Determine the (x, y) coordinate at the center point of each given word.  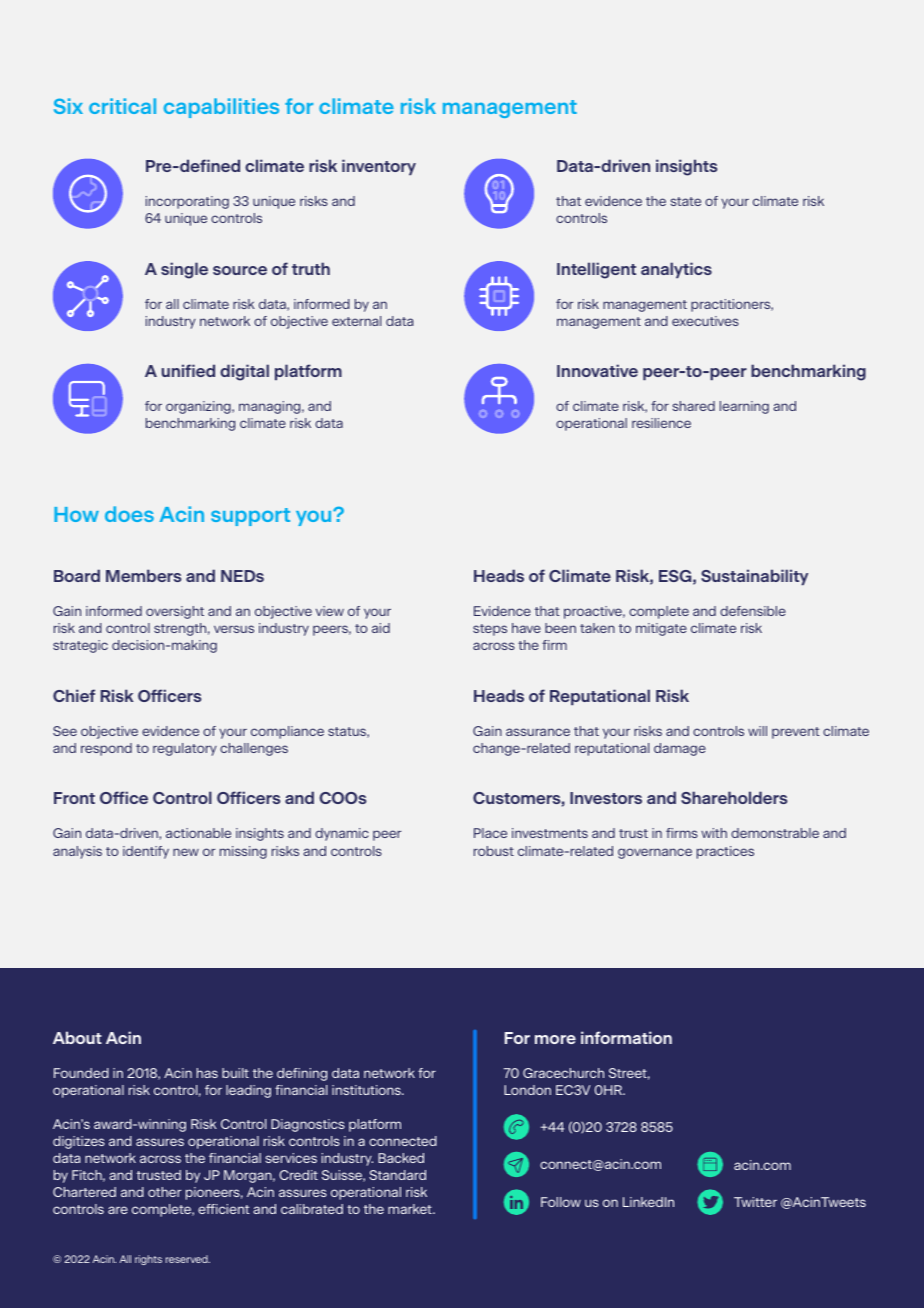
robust (494, 851)
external (356, 321)
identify (146, 852)
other (164, 1192)
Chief (74, 695)
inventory (379, 167)
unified (188, 370)
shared (693, 406)
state (685, 201)
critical (122, 106)
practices (725, 852)
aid (381, 628)
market (411, 1209)
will (757, 731)
